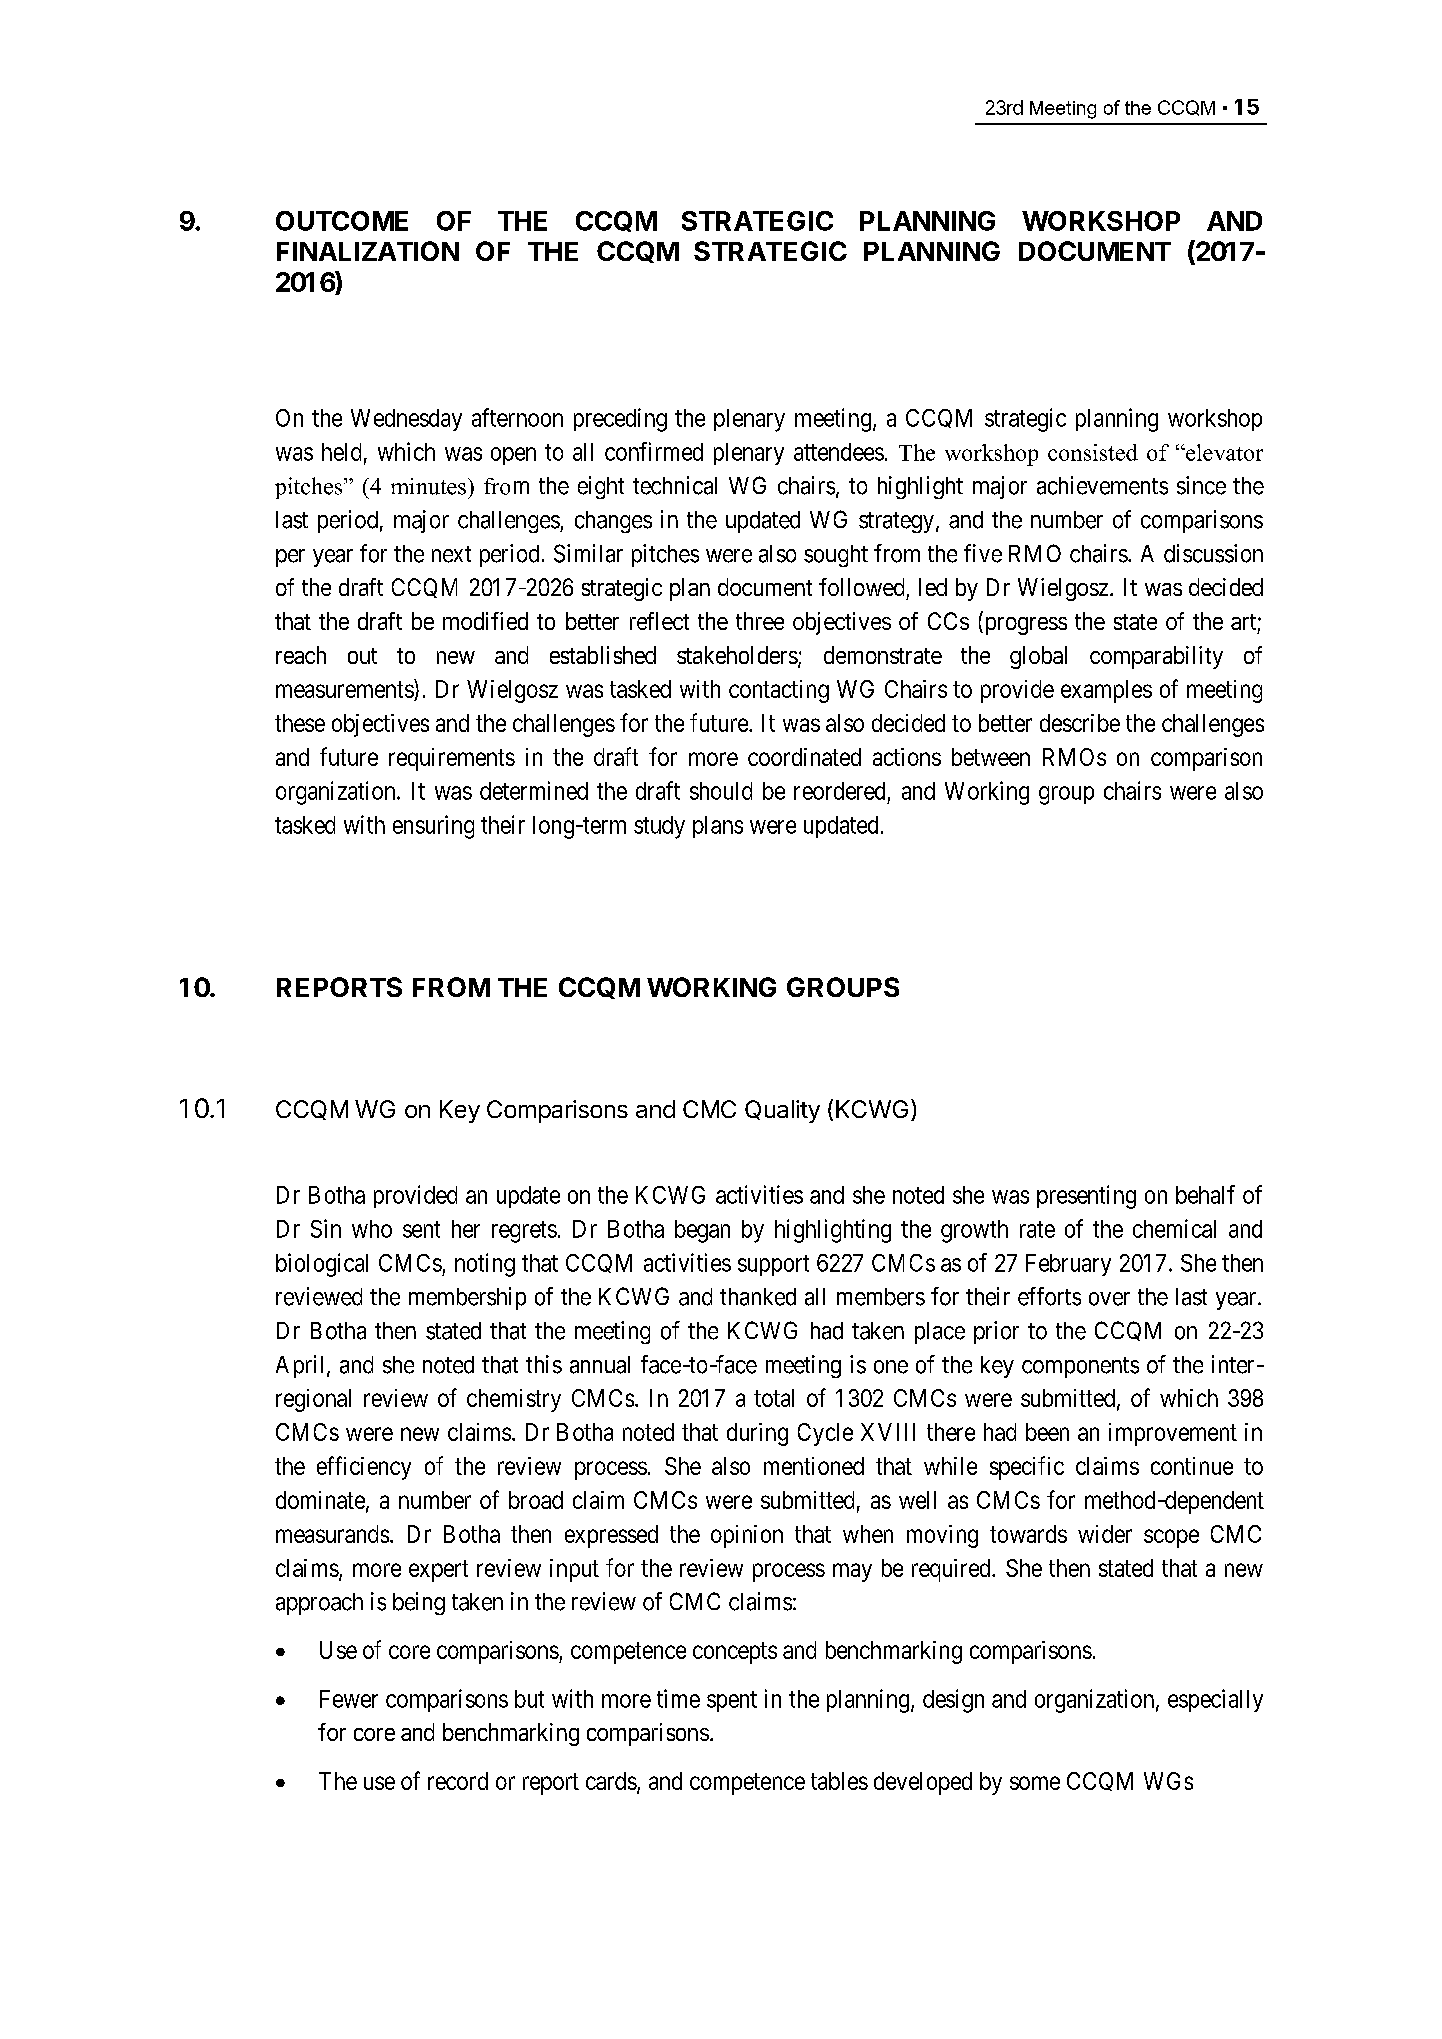 This page has width=1442, height=2039. I want to click on three, so click(760, 621).
